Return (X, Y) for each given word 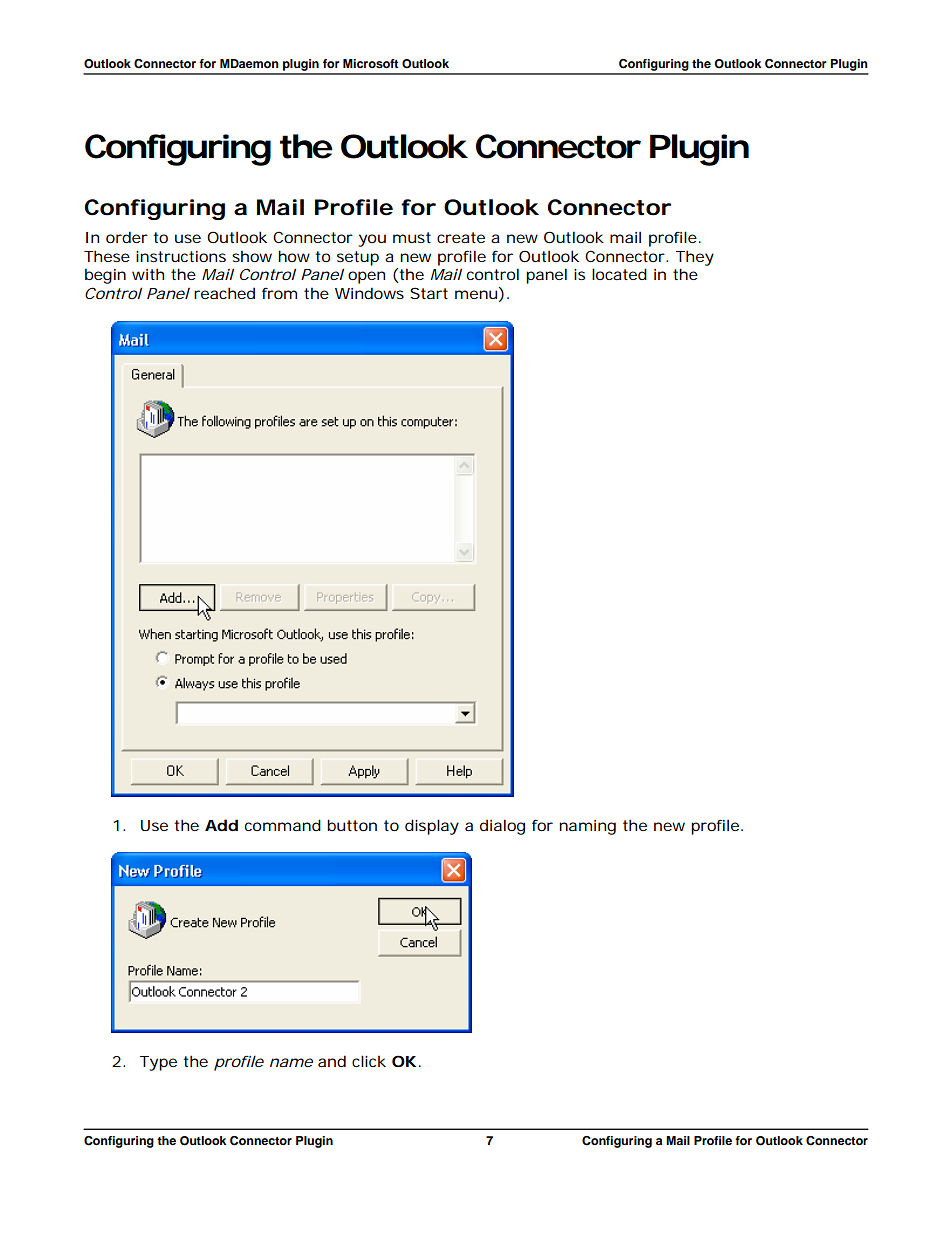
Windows (369, 293)
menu (476, 294)
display (432, 827)
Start (429, 293)
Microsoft (371, 63)
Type (158, 1063)
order (127, 237)
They (695, 258)
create (461, 237)
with (148, 274)
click (369, 1061)
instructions (181, 256)
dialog (502, 827)
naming (587, 827)
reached (224, 293)
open (366, 277)
